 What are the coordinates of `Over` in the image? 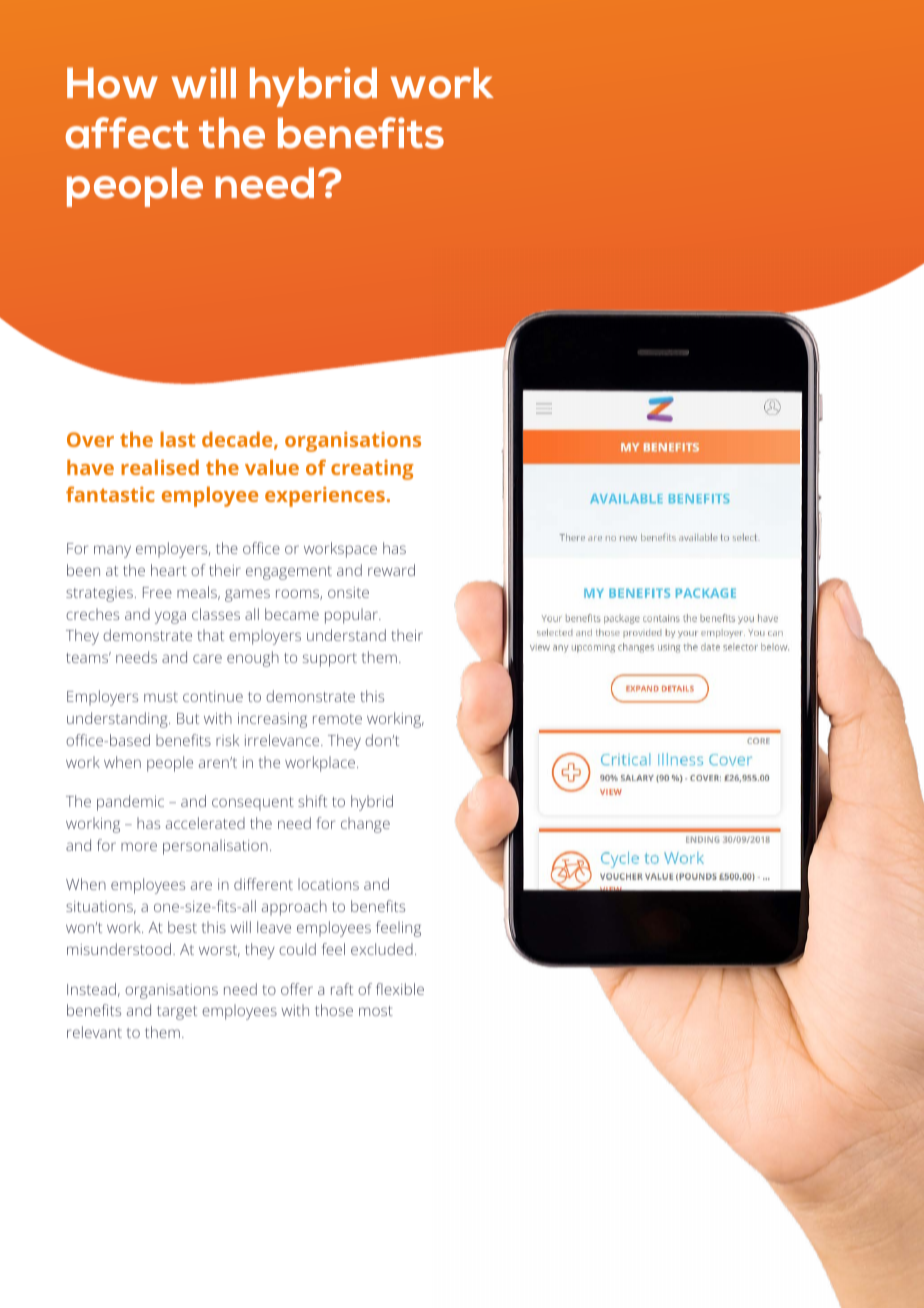 It's located at (90, 439).
